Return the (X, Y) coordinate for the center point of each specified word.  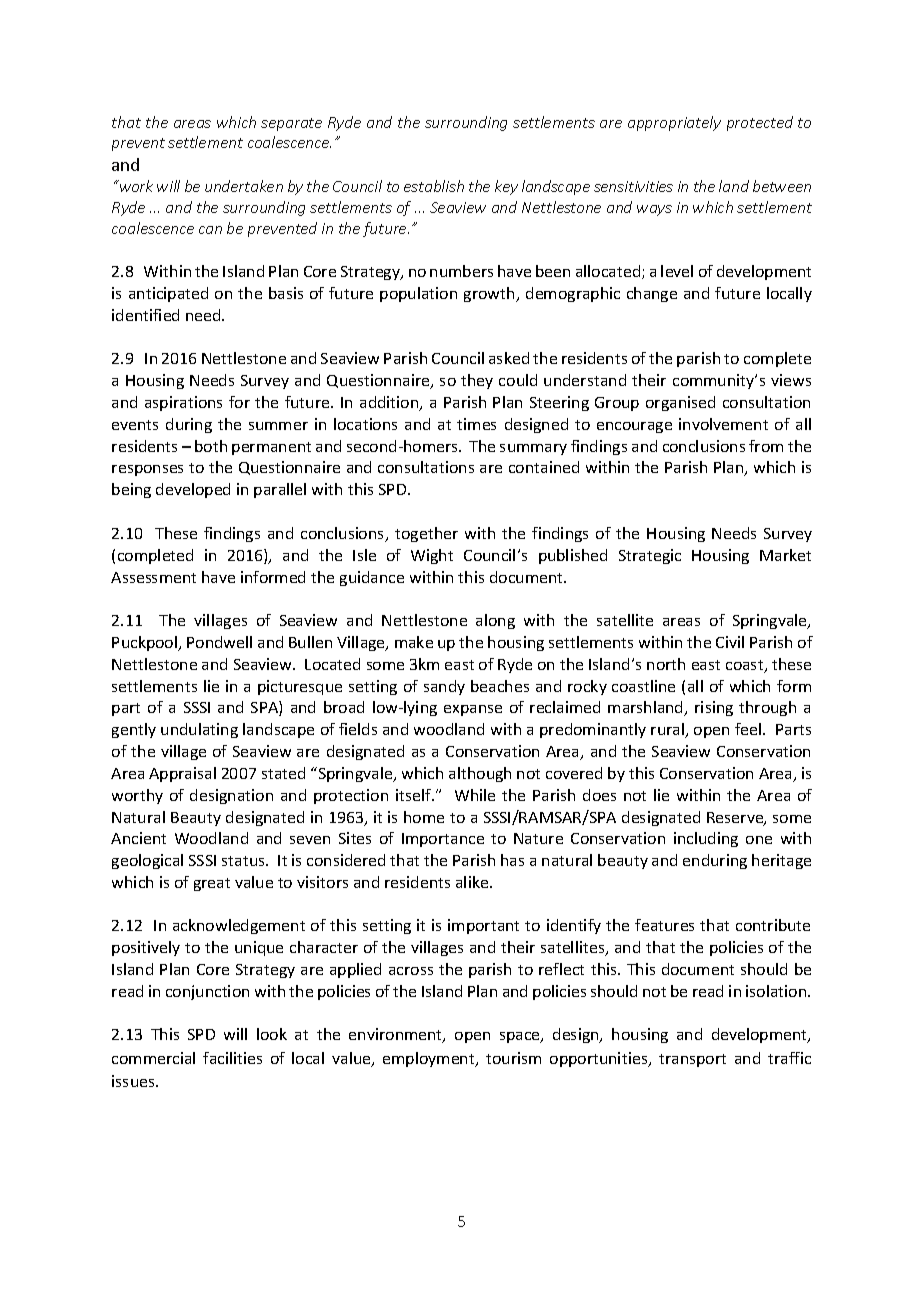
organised (680, 403)
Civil (730, 642)
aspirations (183, 403)
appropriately (674, 123)
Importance (443, 840)
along (495, 621)
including (706, 839)
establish (434, 186)
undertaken (244, 186)
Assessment (153, 577)
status (244, 861)
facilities (232, 1058)
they (477, 381)
